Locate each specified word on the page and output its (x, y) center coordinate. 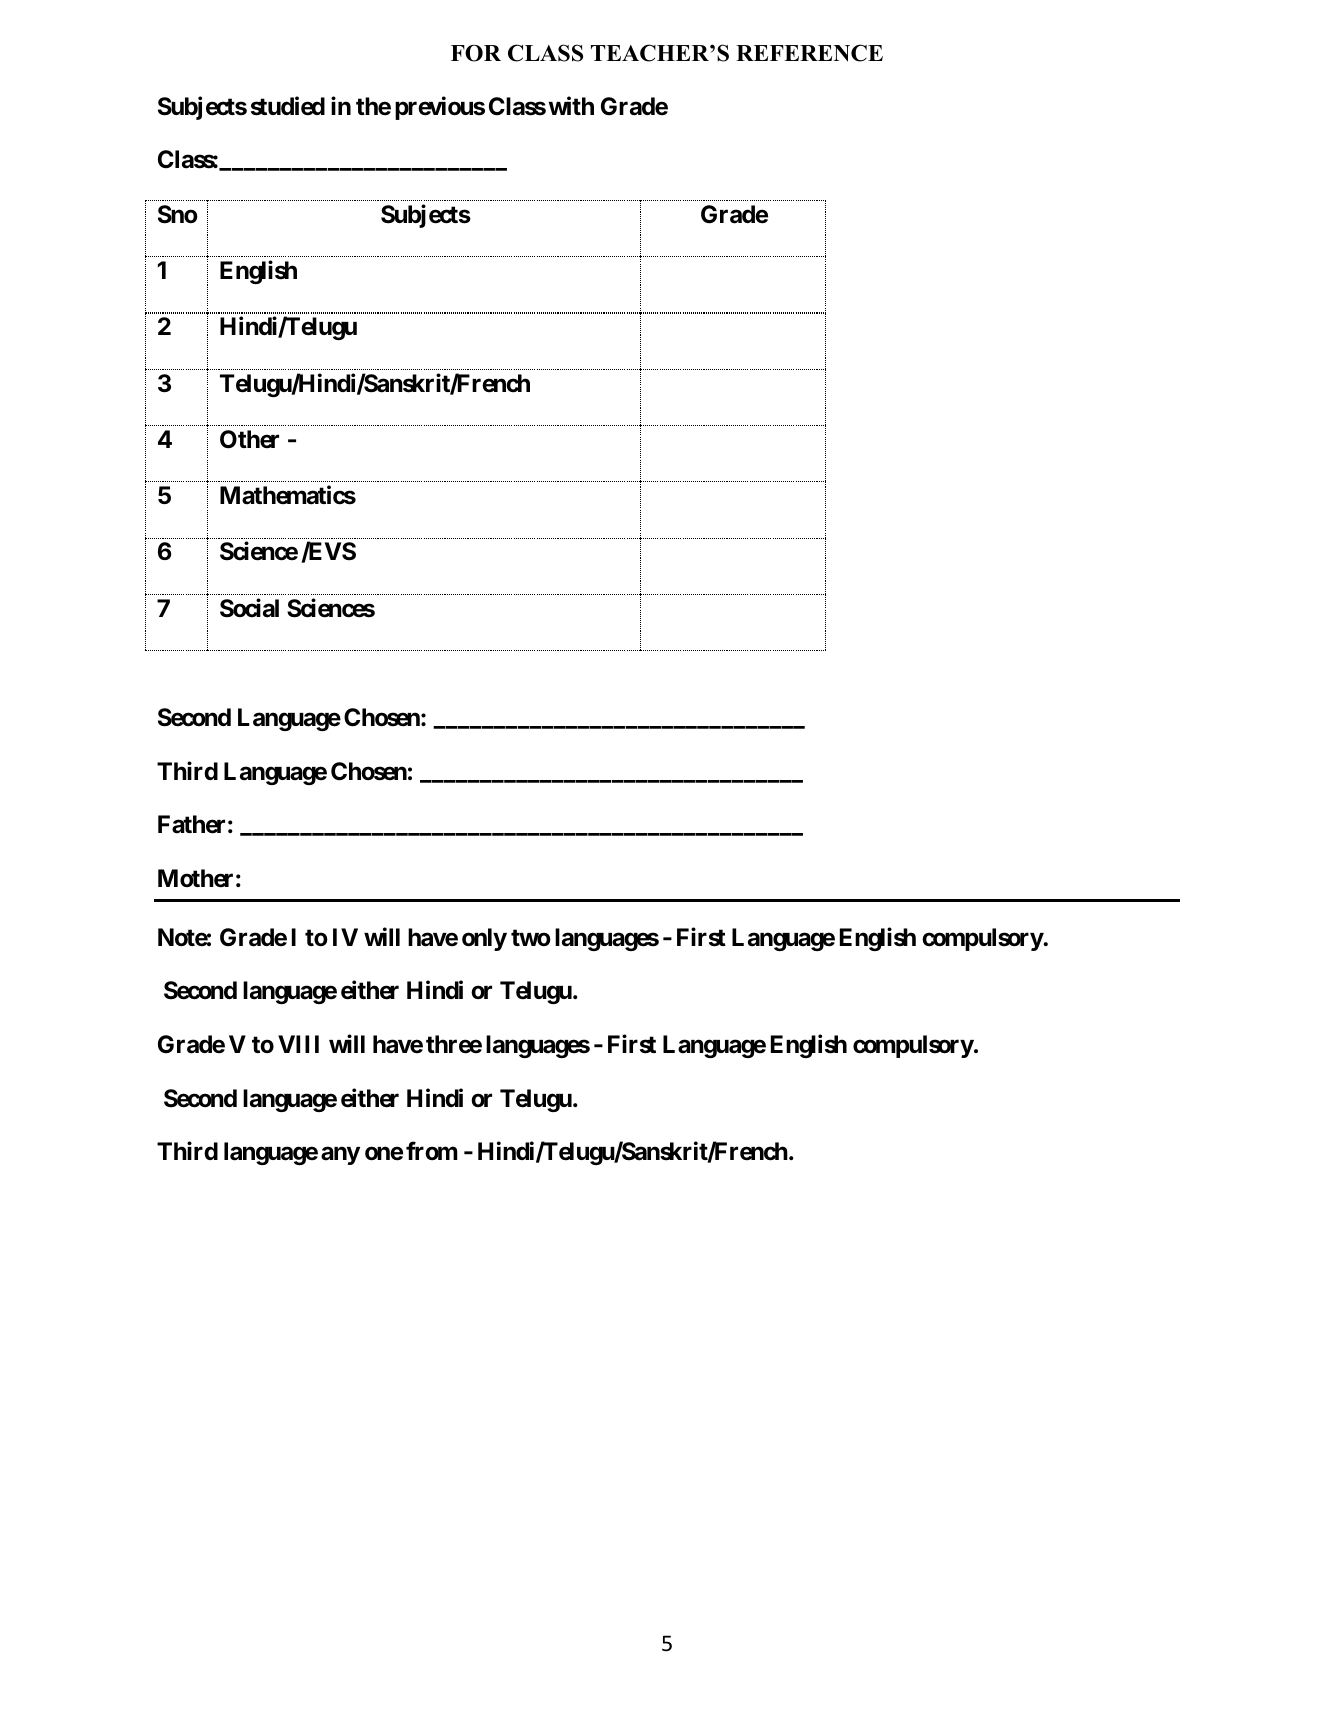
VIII (298, 1044)
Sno (178, 214)
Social (249, 608)
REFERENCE (809, 53)
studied (288, 106)
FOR (476, 53)
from (432, 1151)
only (484, 939)
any (340, 1156)
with (571, 105)
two (531, 938)
